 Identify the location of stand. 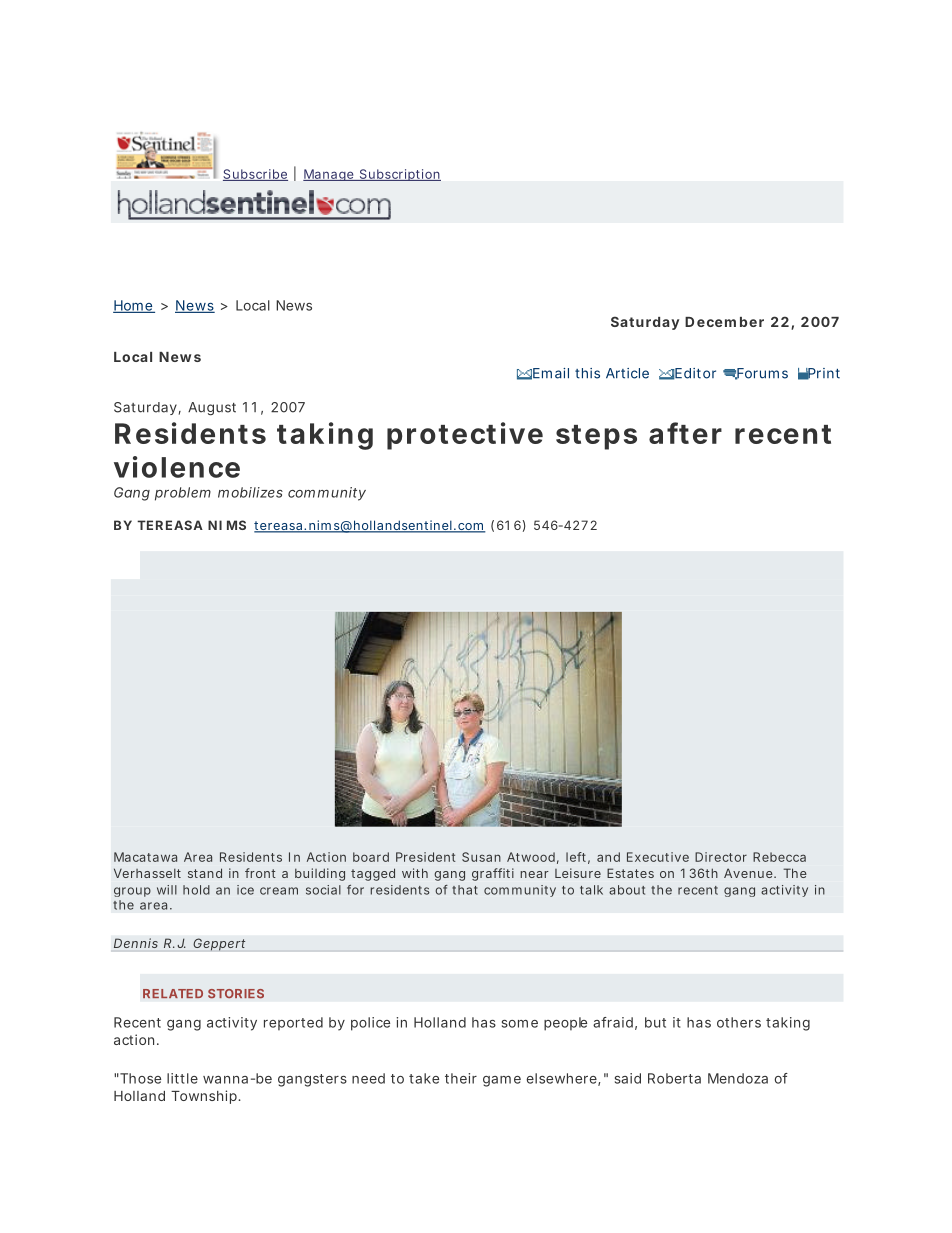
(205, 873).
